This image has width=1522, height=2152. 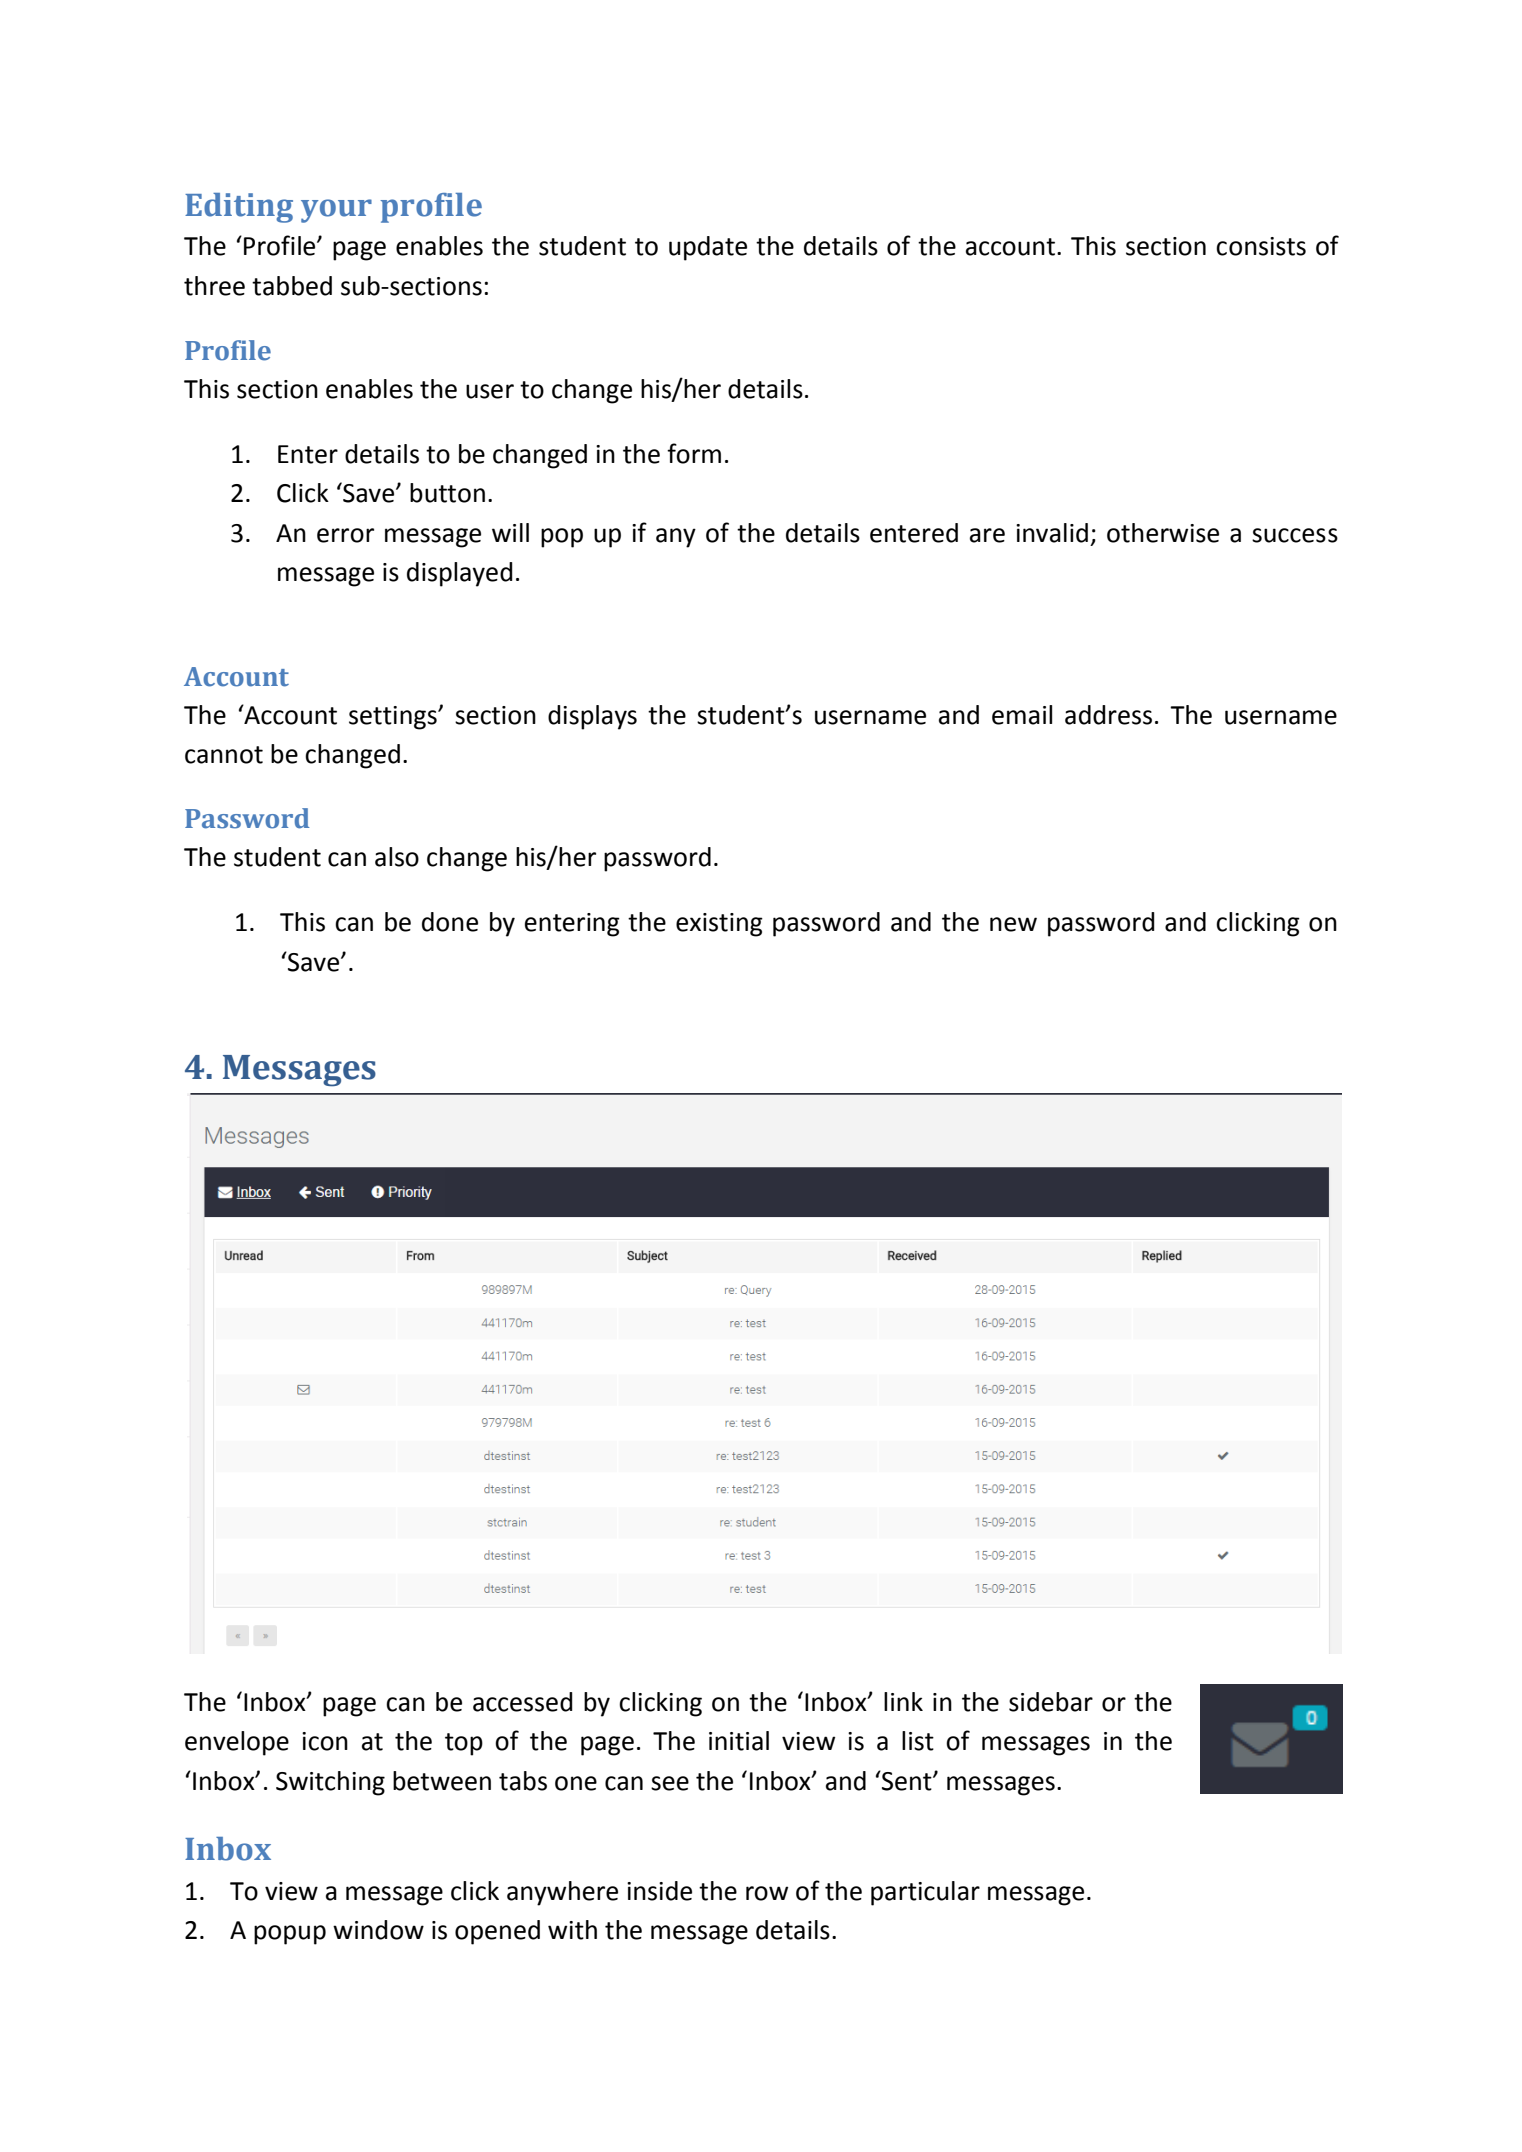 What do you see at coordinates (708, 248) in the image?
I see `update` at bounding box center [708, 248].
